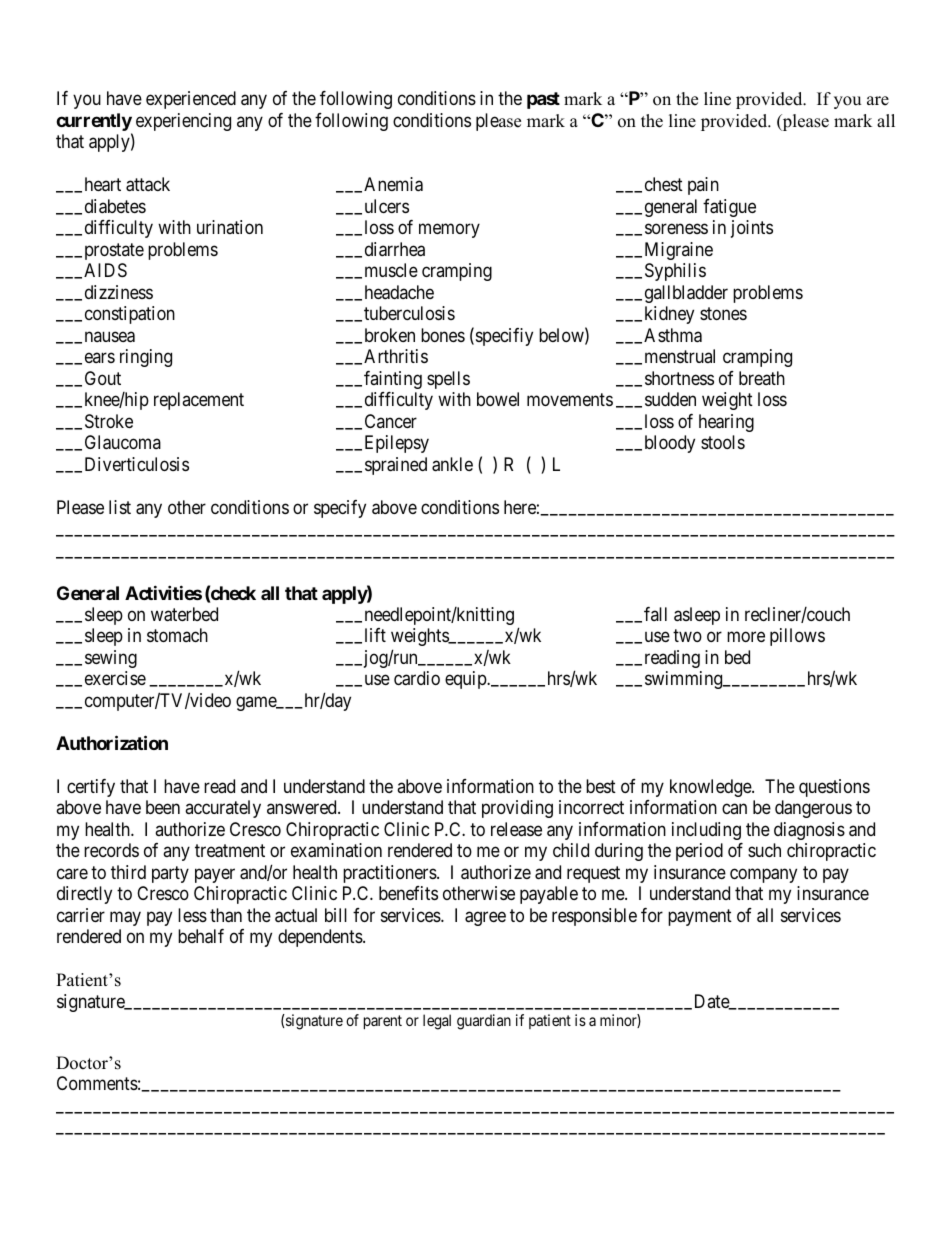 The height and width of the page is (1233, 952). What do you see at coordinates (340, 509) in the page?
I see `specify` at bounding box center [340, 509].
